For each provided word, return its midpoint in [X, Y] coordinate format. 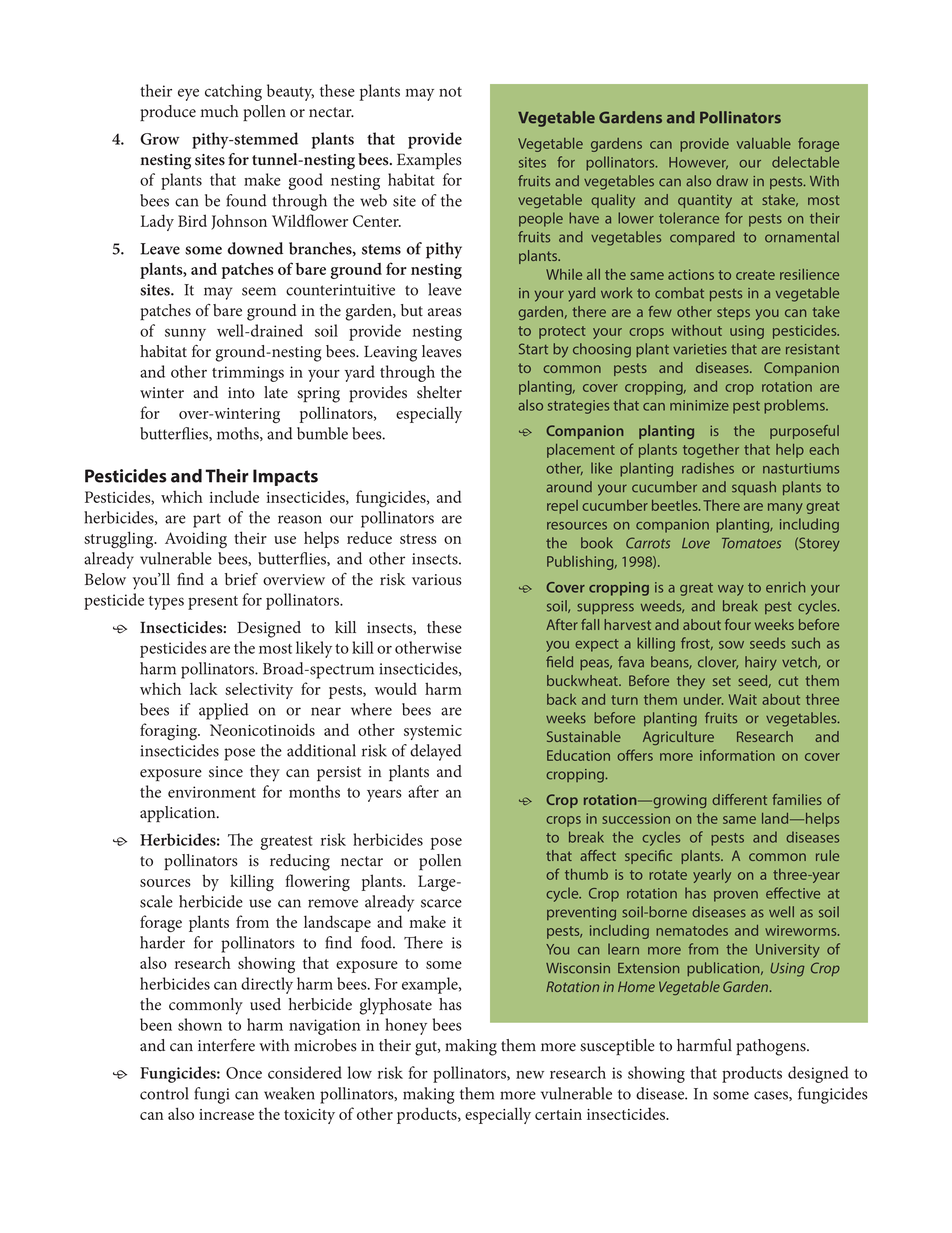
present [213, 603]
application [179, 814]
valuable [764, 143]
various [437, 580]
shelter [439, 392]
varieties [700, 349]
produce [168, 113]
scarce [441, 903]
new [530, 1074]
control [164, 1093]
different [739, 799]
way [731, 590]
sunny [185, 334]
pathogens [772, 1047]
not [450, 92]
